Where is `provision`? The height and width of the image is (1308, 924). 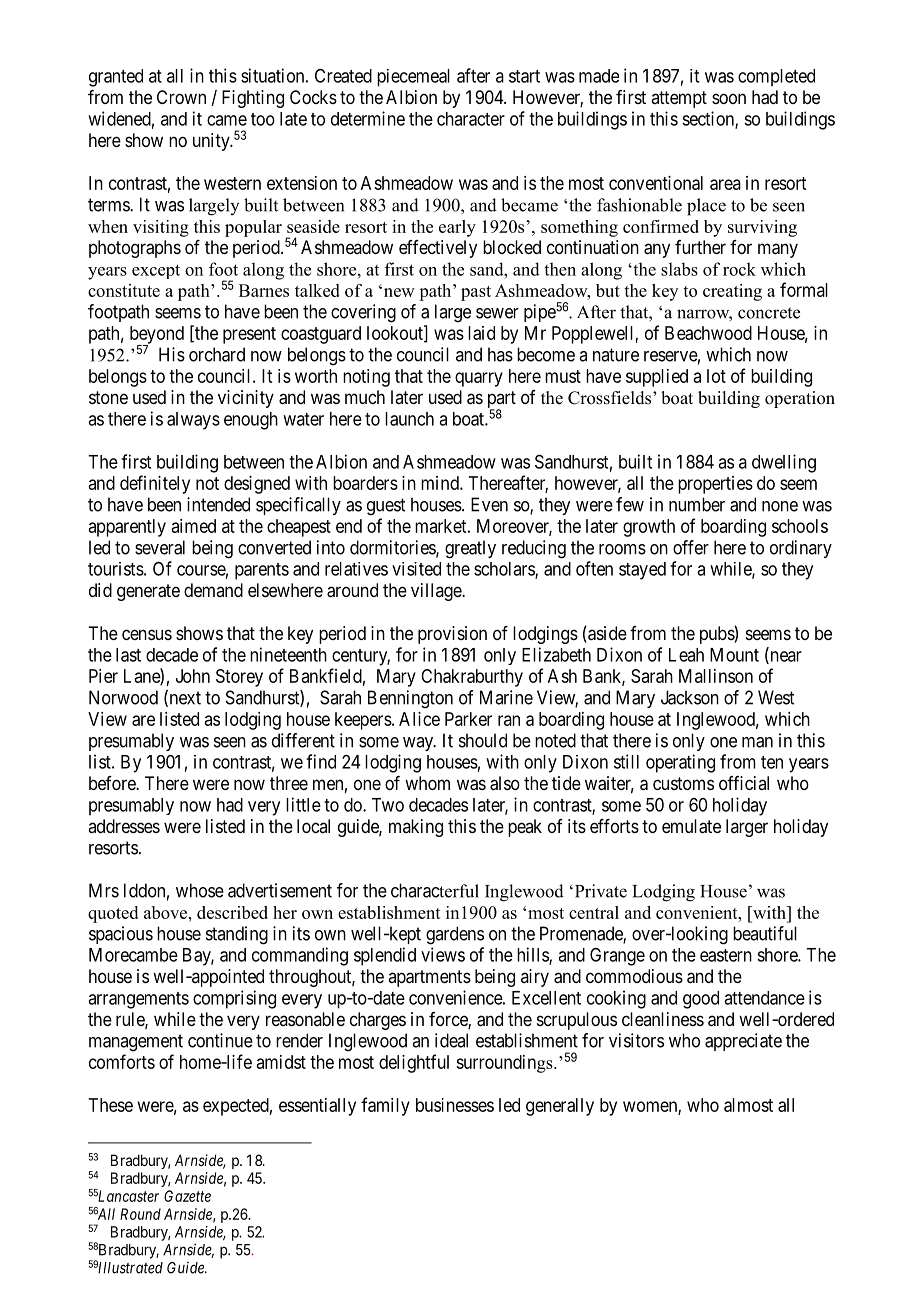 provision is located at coordinates (452, 635).
